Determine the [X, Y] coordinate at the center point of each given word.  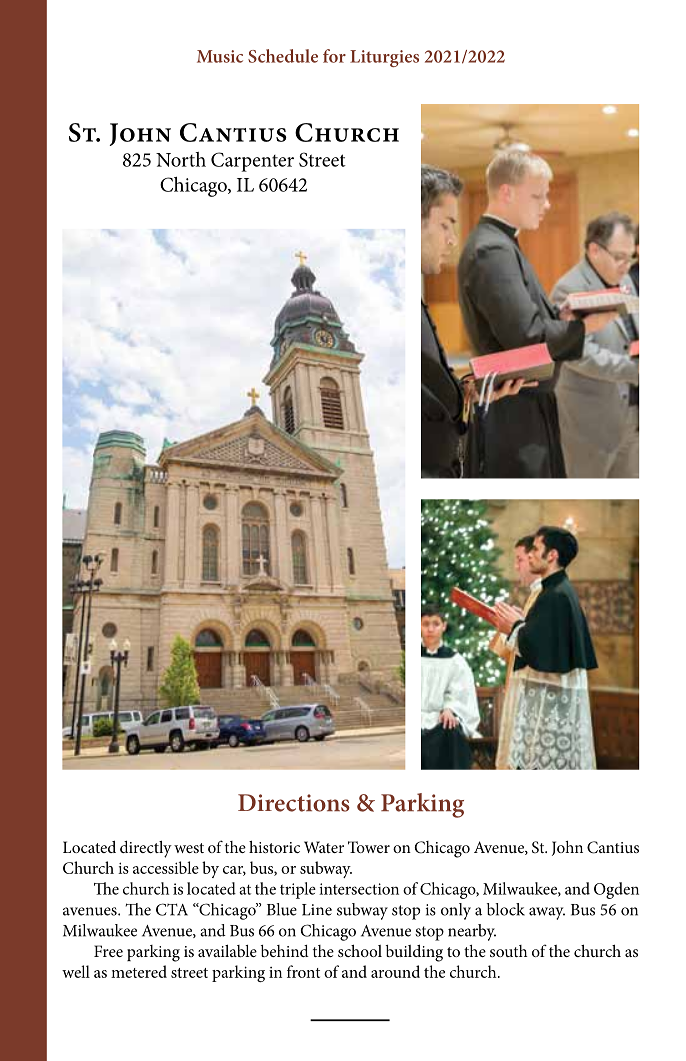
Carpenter [252, 162]
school [360, 950]
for [334, 56]
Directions [294, 803]
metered [139, 971]
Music [220, 56]
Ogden [616, 890]
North [181, 159]
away [547, 913]
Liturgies [384, 58]
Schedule [283, 56]
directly [146, 849]
